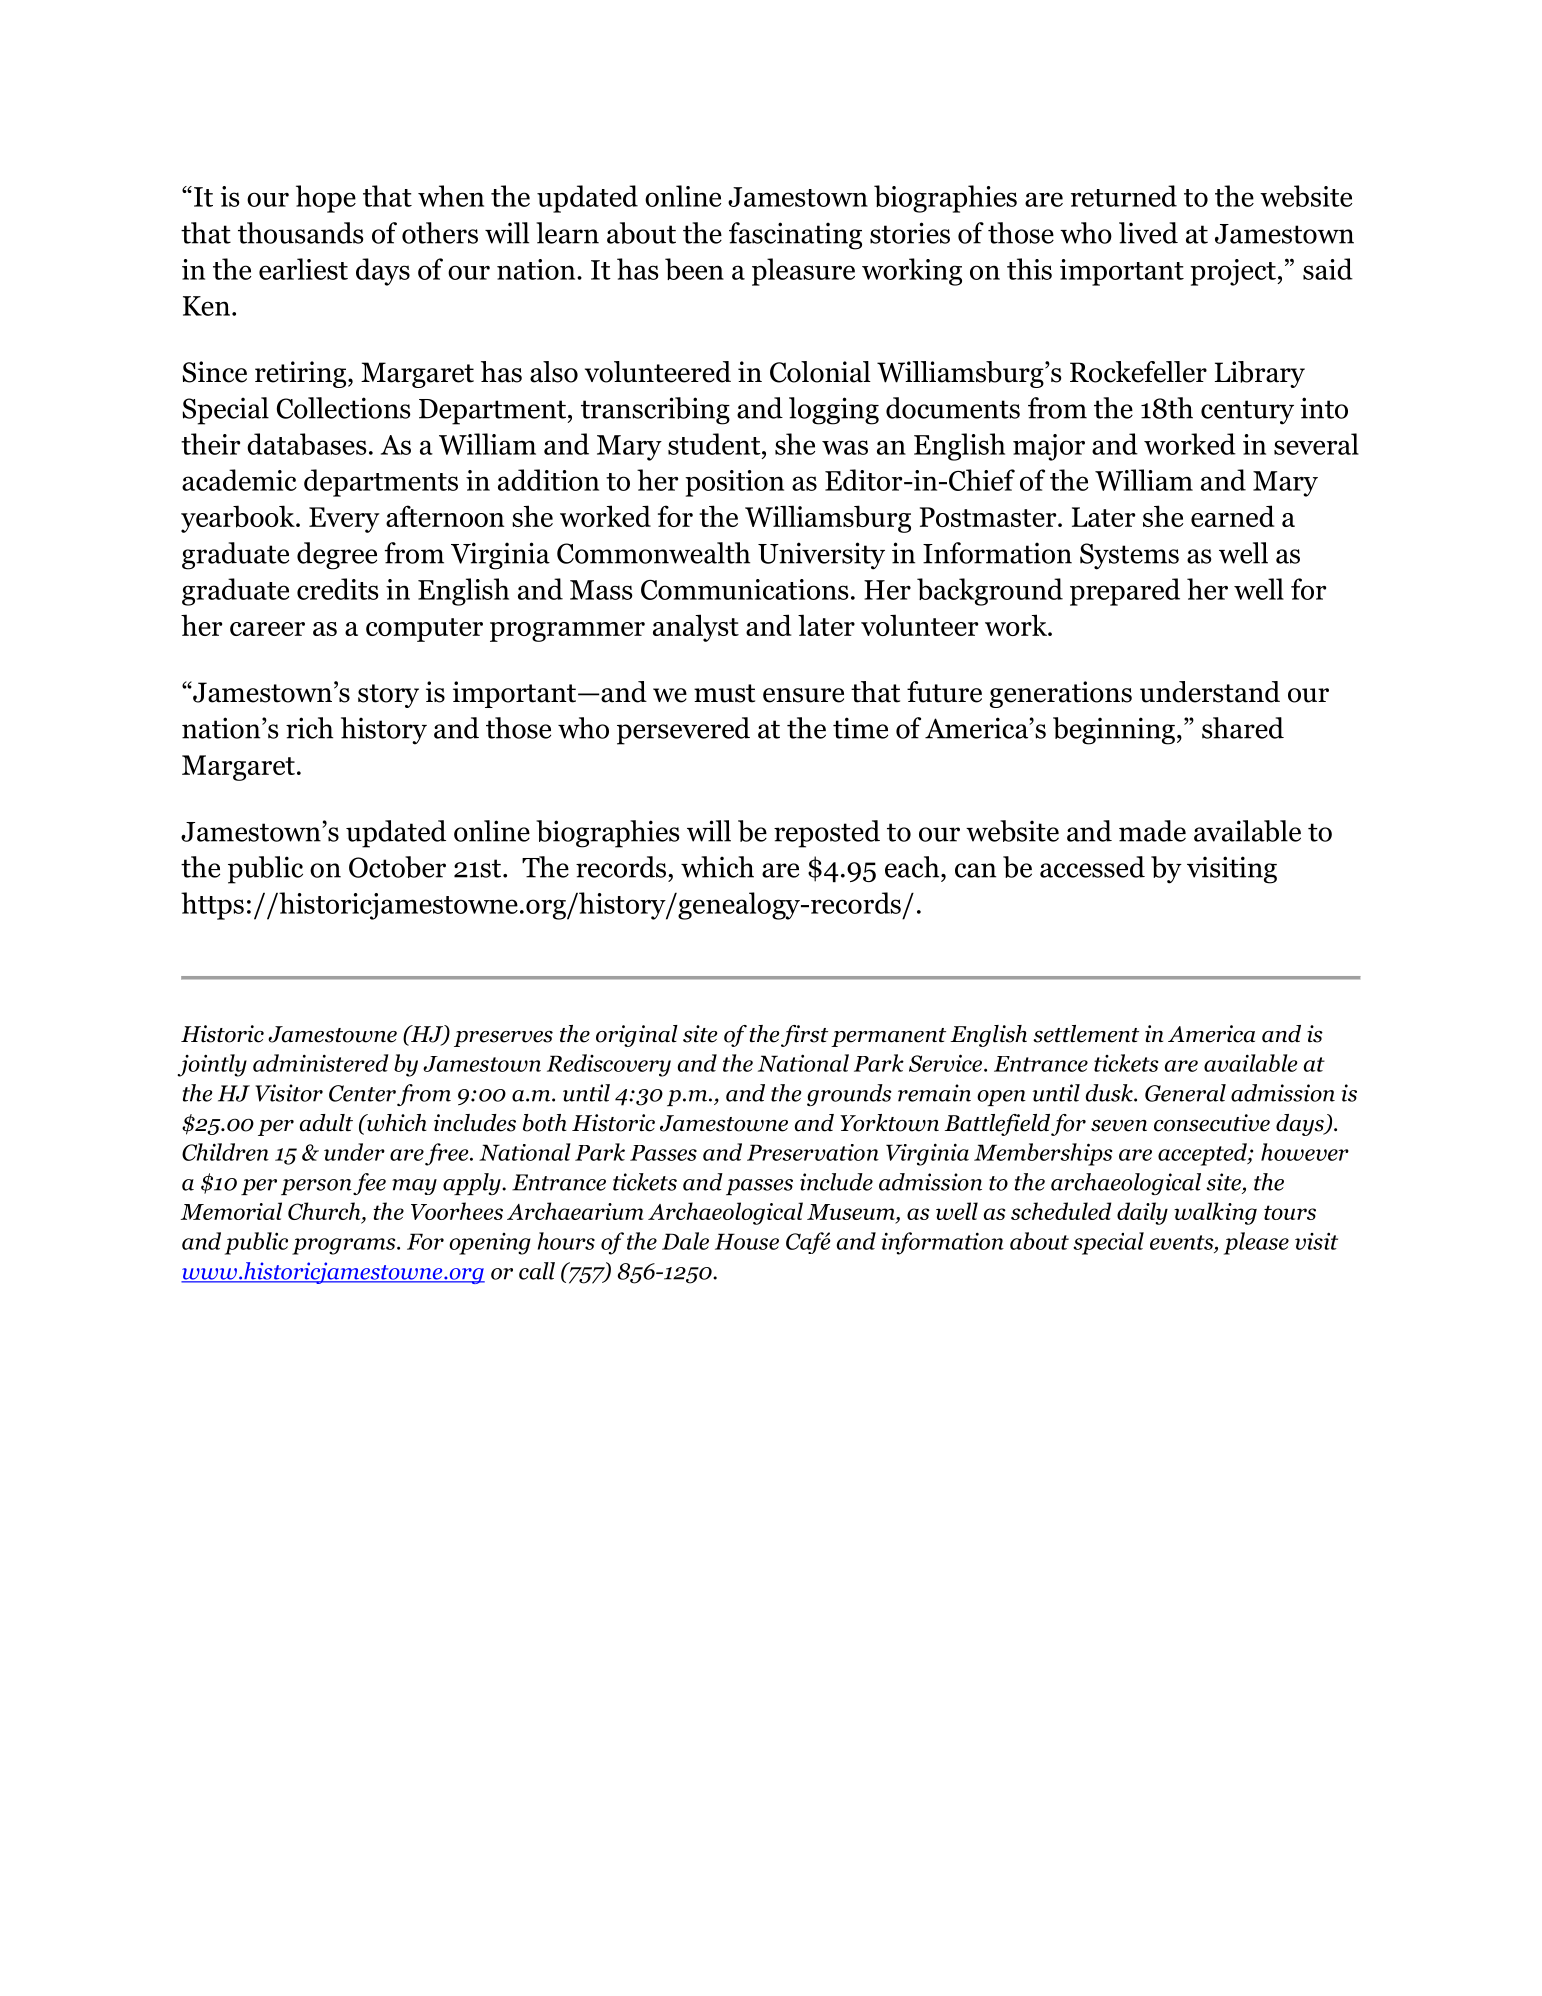 The width and height of the screenshot is (1542, 1996). I want to click on shared, so click(1243, 728).
